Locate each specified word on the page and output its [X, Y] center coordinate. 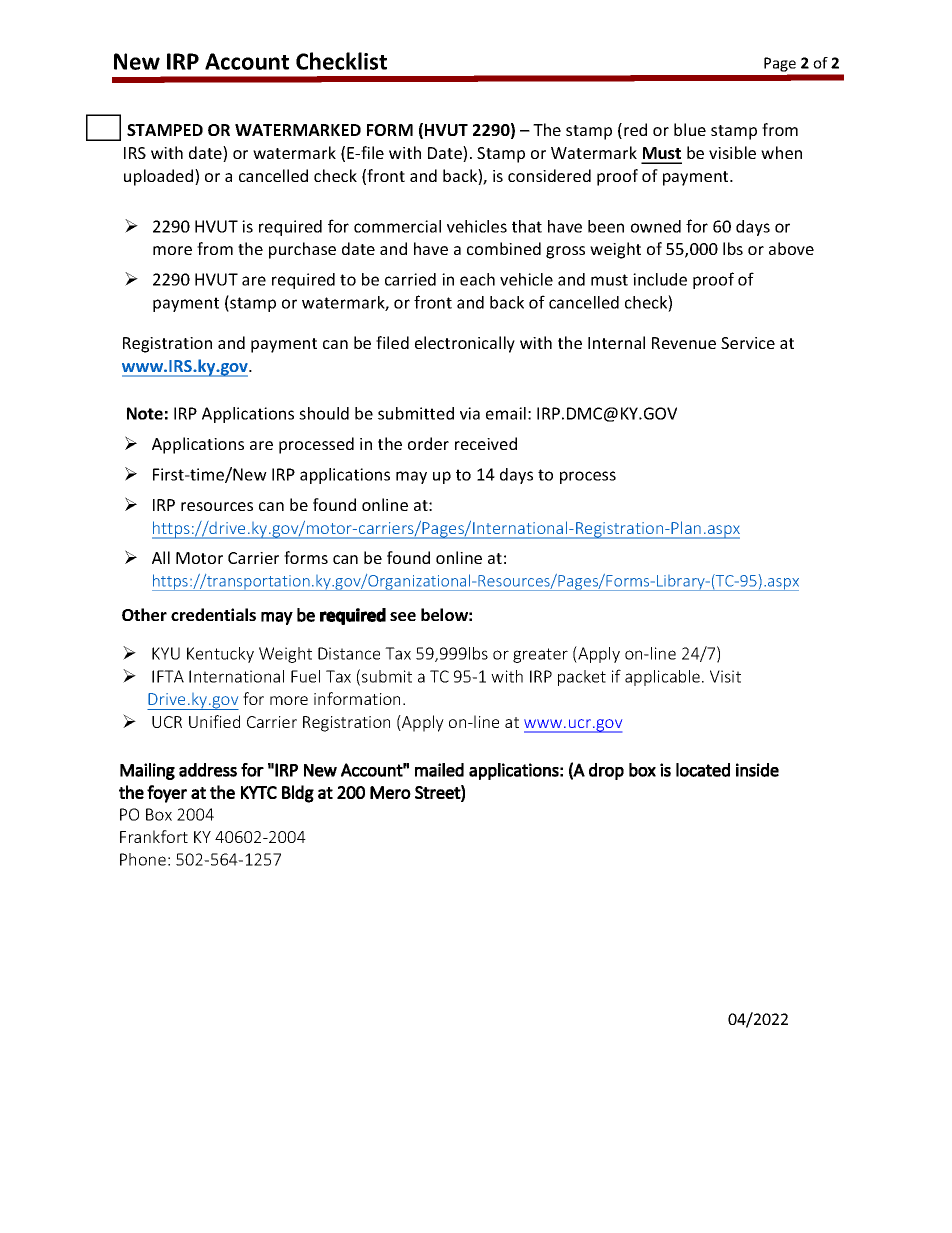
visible [732, 152]
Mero [390, 792]
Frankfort [154, 836]
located [703, 770]
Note [145, 413]
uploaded [160, 177]
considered [549, 175]
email [506, 413]
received [486, 443]
